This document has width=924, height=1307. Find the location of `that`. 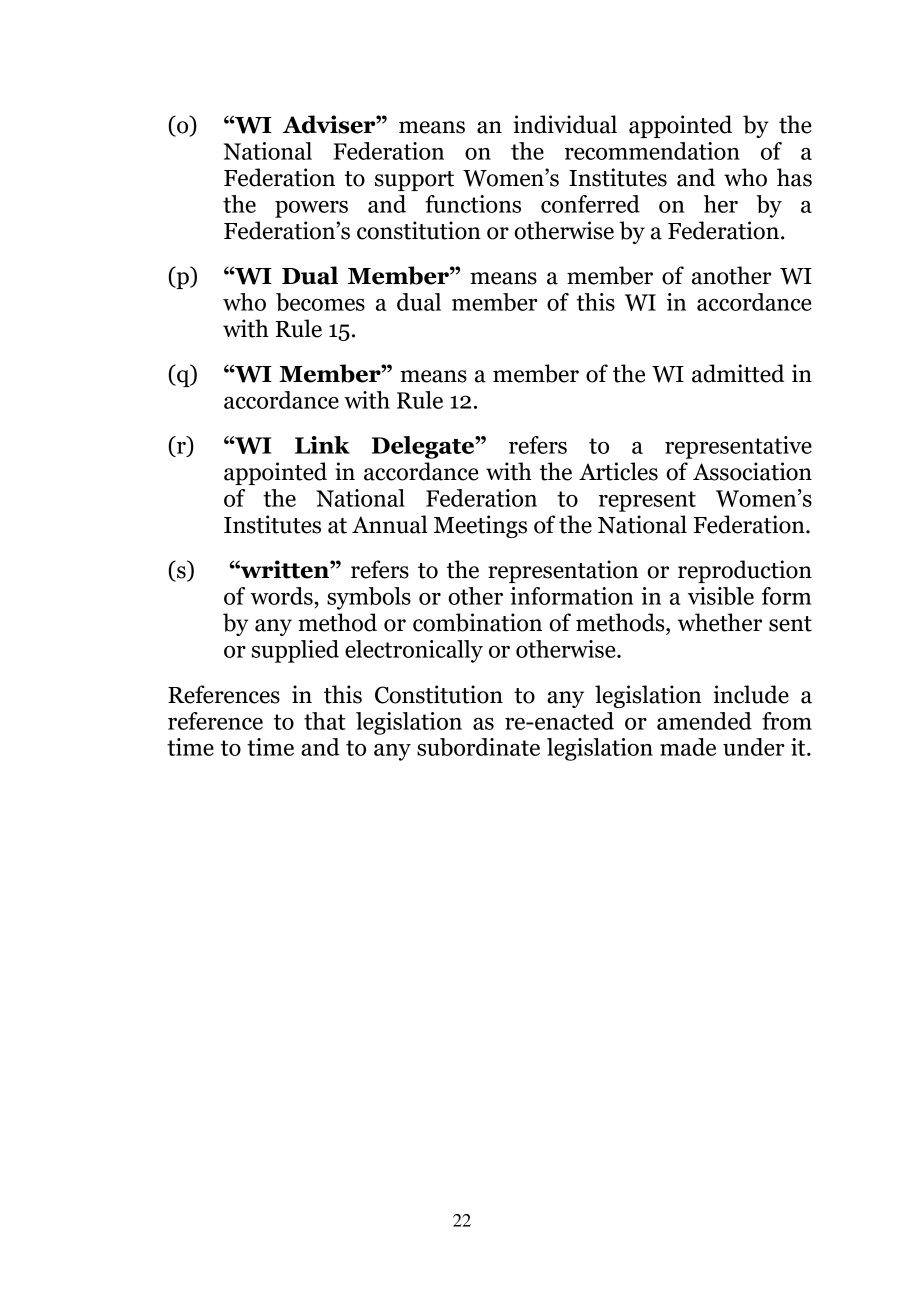

that is located at coordinates (325, 721).
